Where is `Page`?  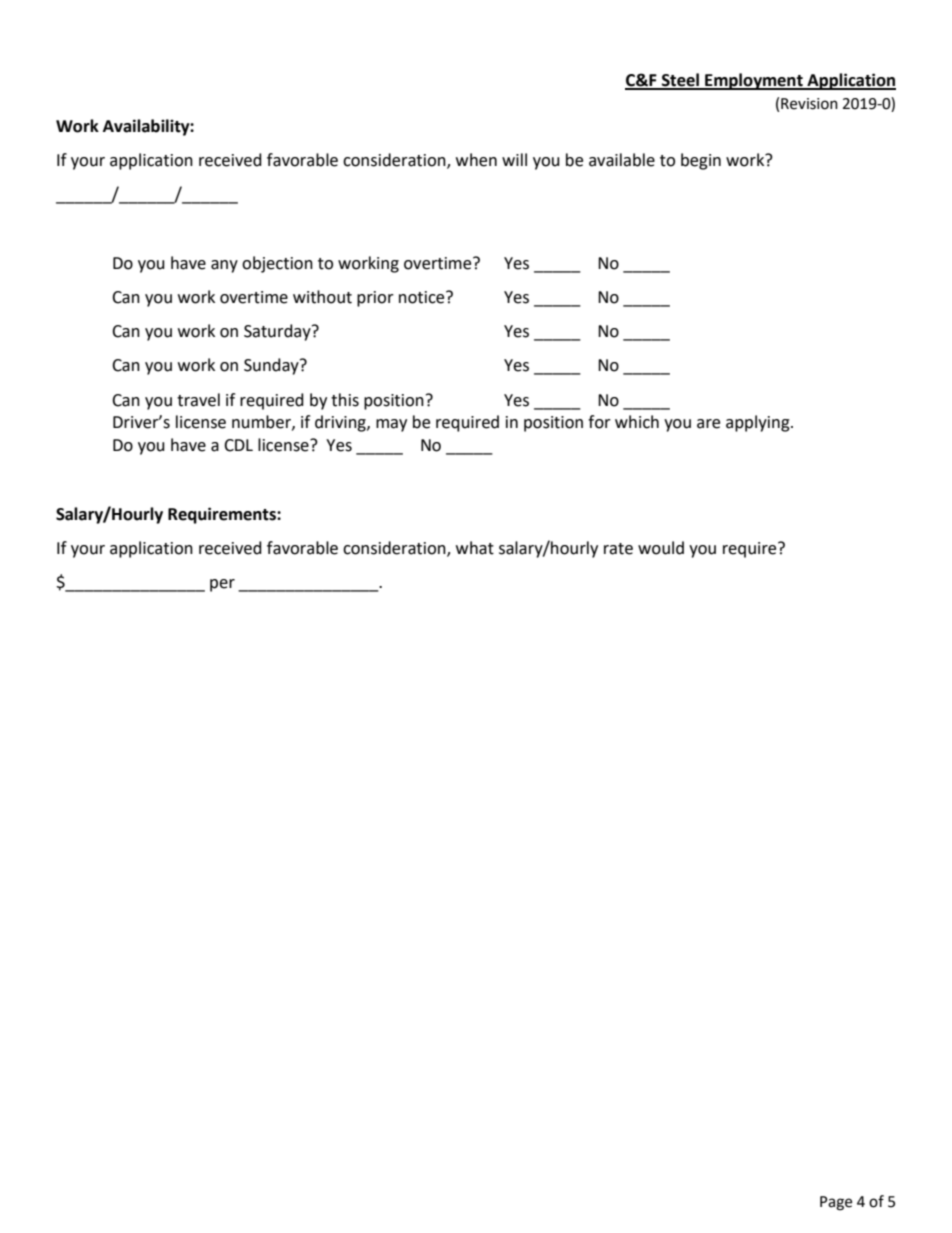
Page is located at coordinates (836, 1203).
